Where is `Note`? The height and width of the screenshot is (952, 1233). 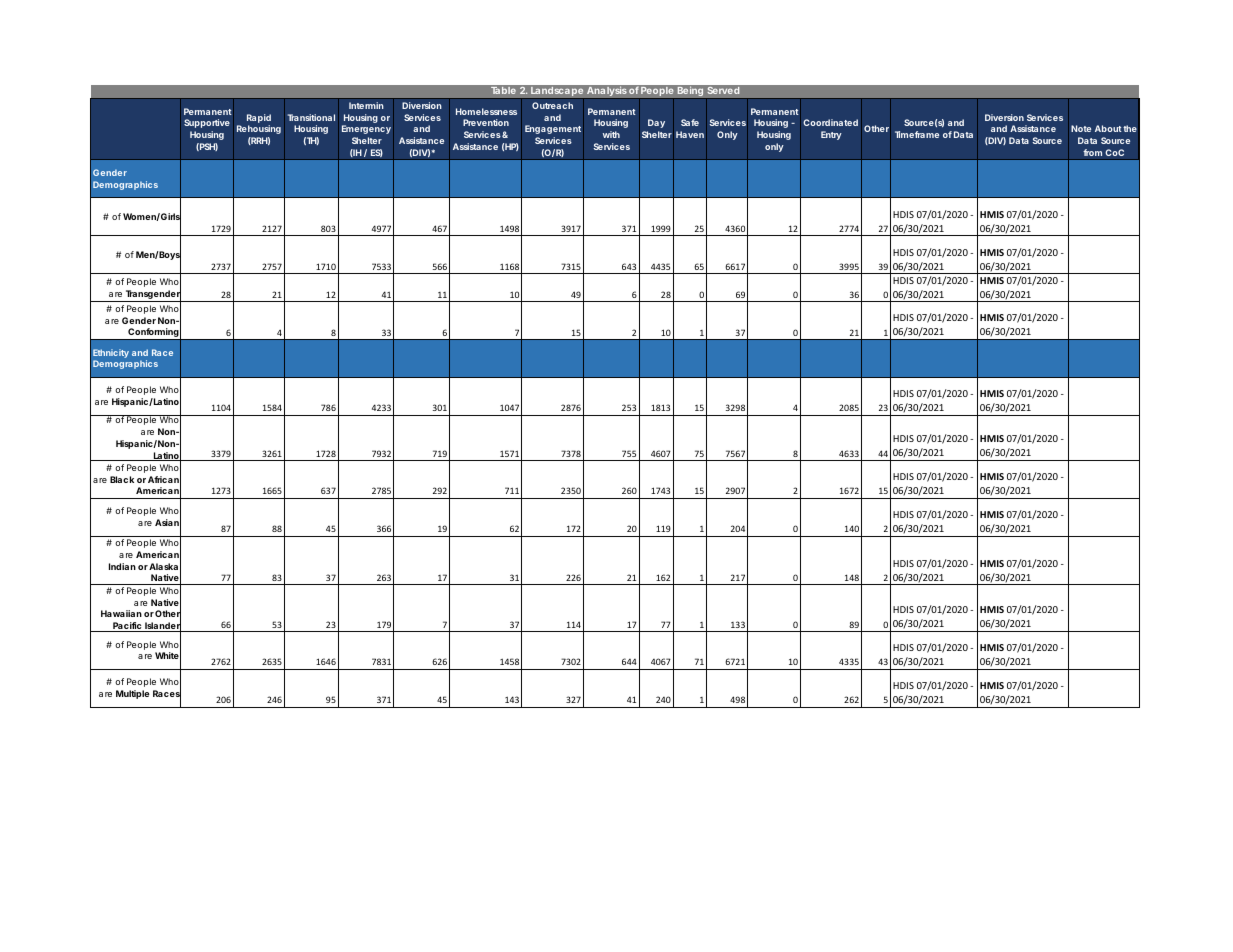
Note is located at coordinates (1081, 128).
